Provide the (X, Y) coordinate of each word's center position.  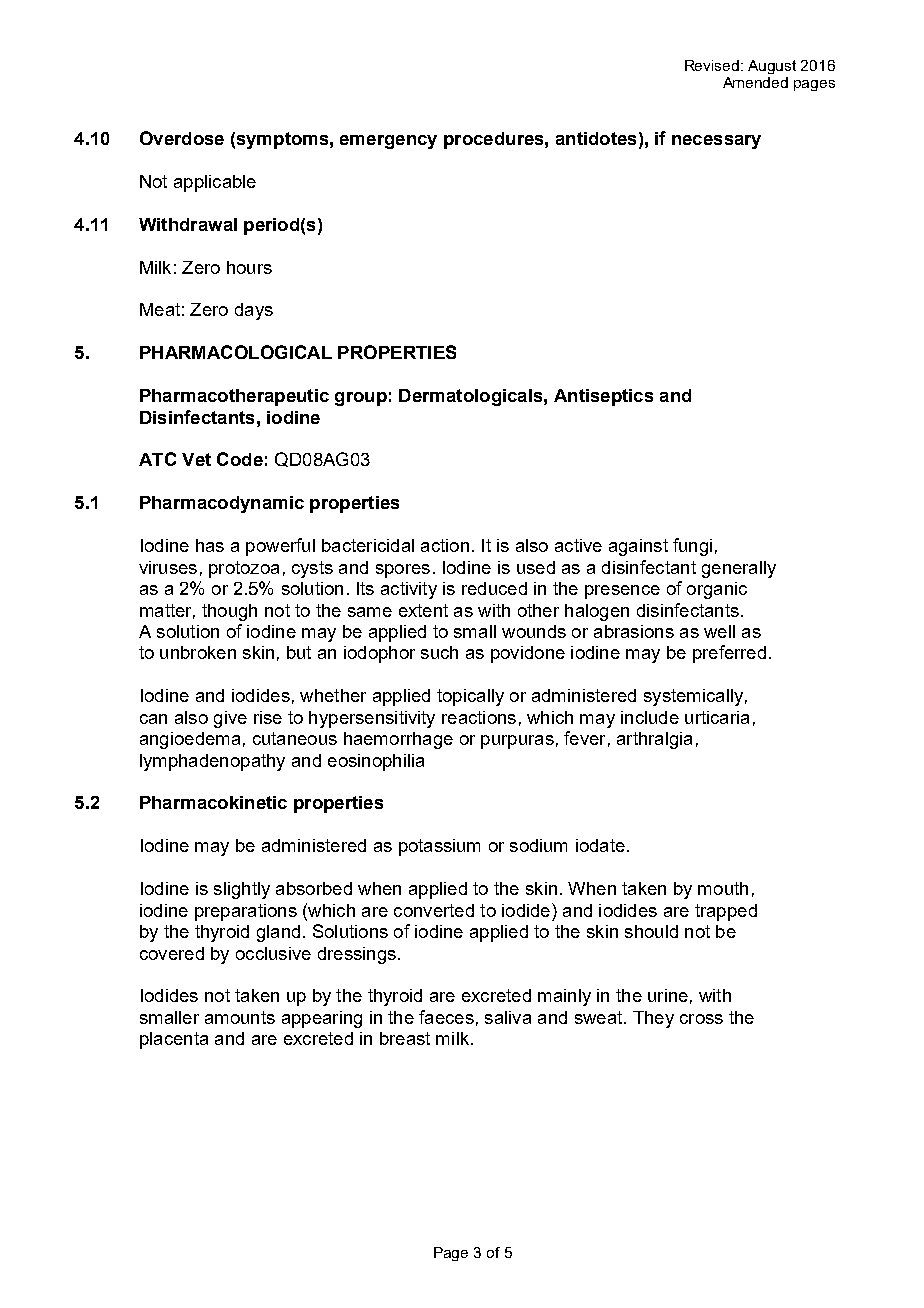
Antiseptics (603, 397)
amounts (240, 1017)
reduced (494, 588)
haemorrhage (398, 740)
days (254, 311)
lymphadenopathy (212, 762)
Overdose (182, 138)
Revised (713, 65)
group (361, 399)
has (210, 545)
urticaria (717, 717)
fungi (692, 547)
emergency (388, 142)
